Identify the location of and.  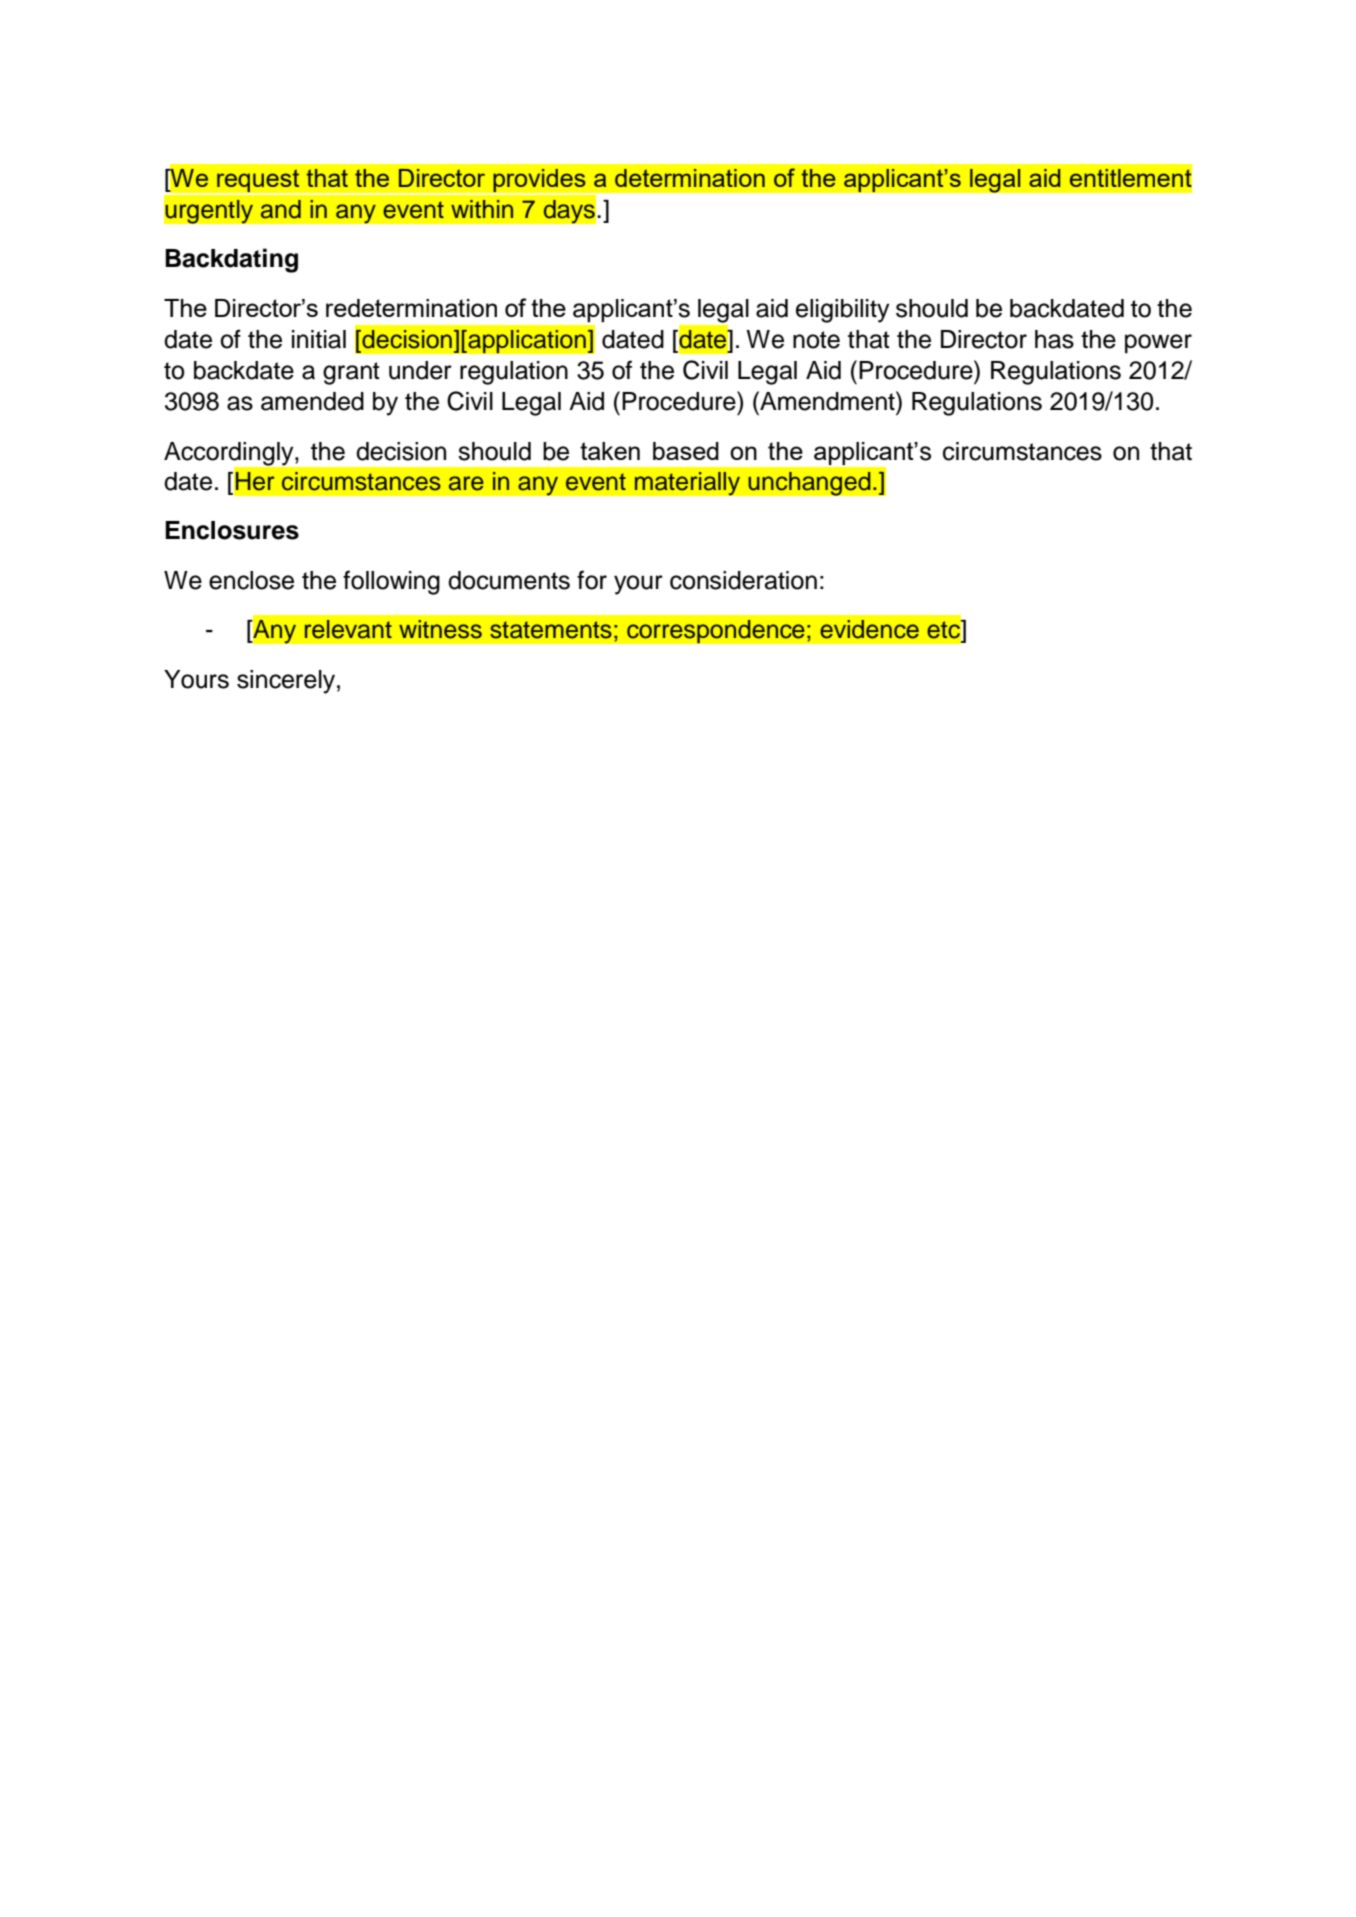
(281, 209).
